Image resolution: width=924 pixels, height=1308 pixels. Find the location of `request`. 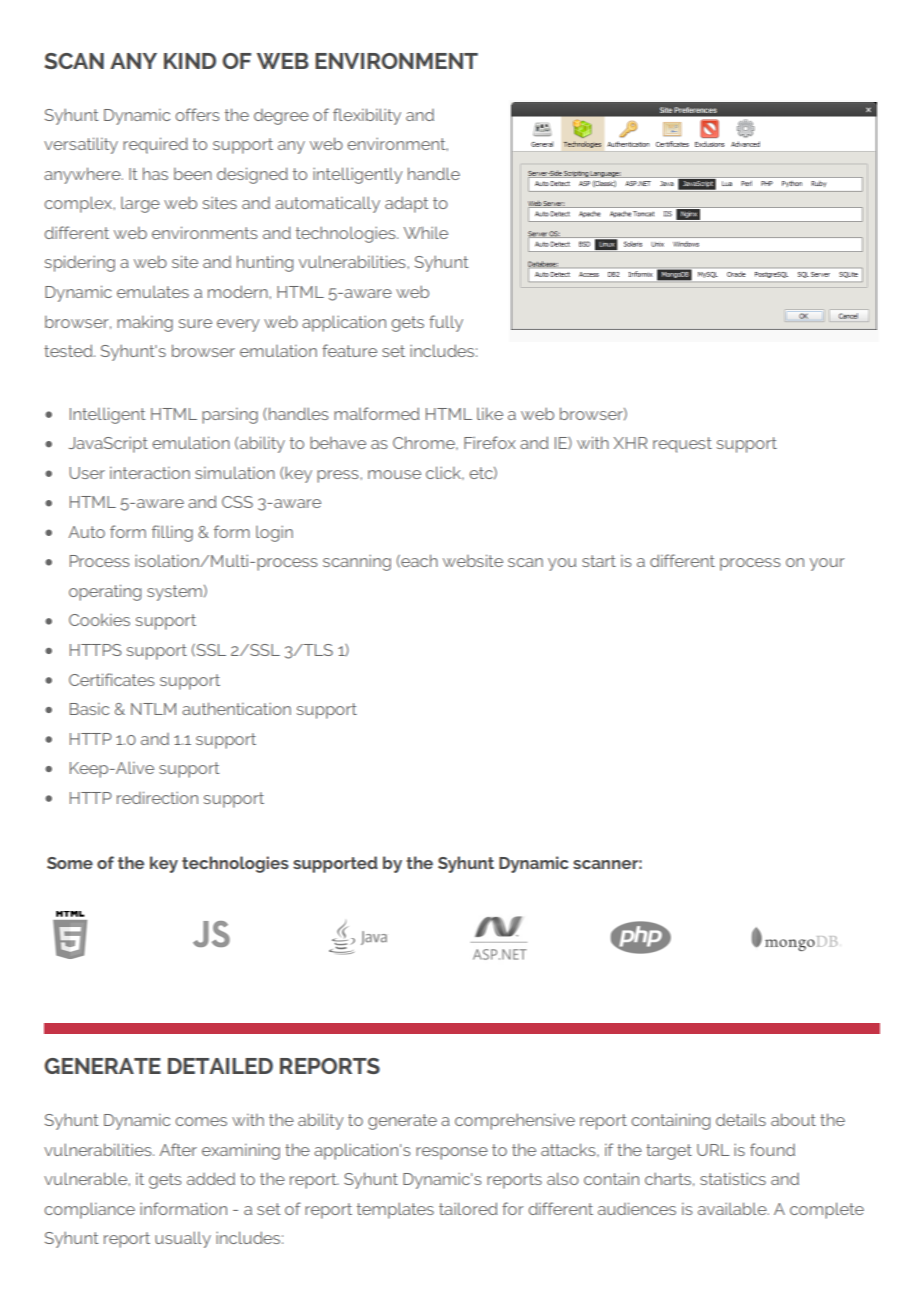

request is located at coordinates (682, 445).
